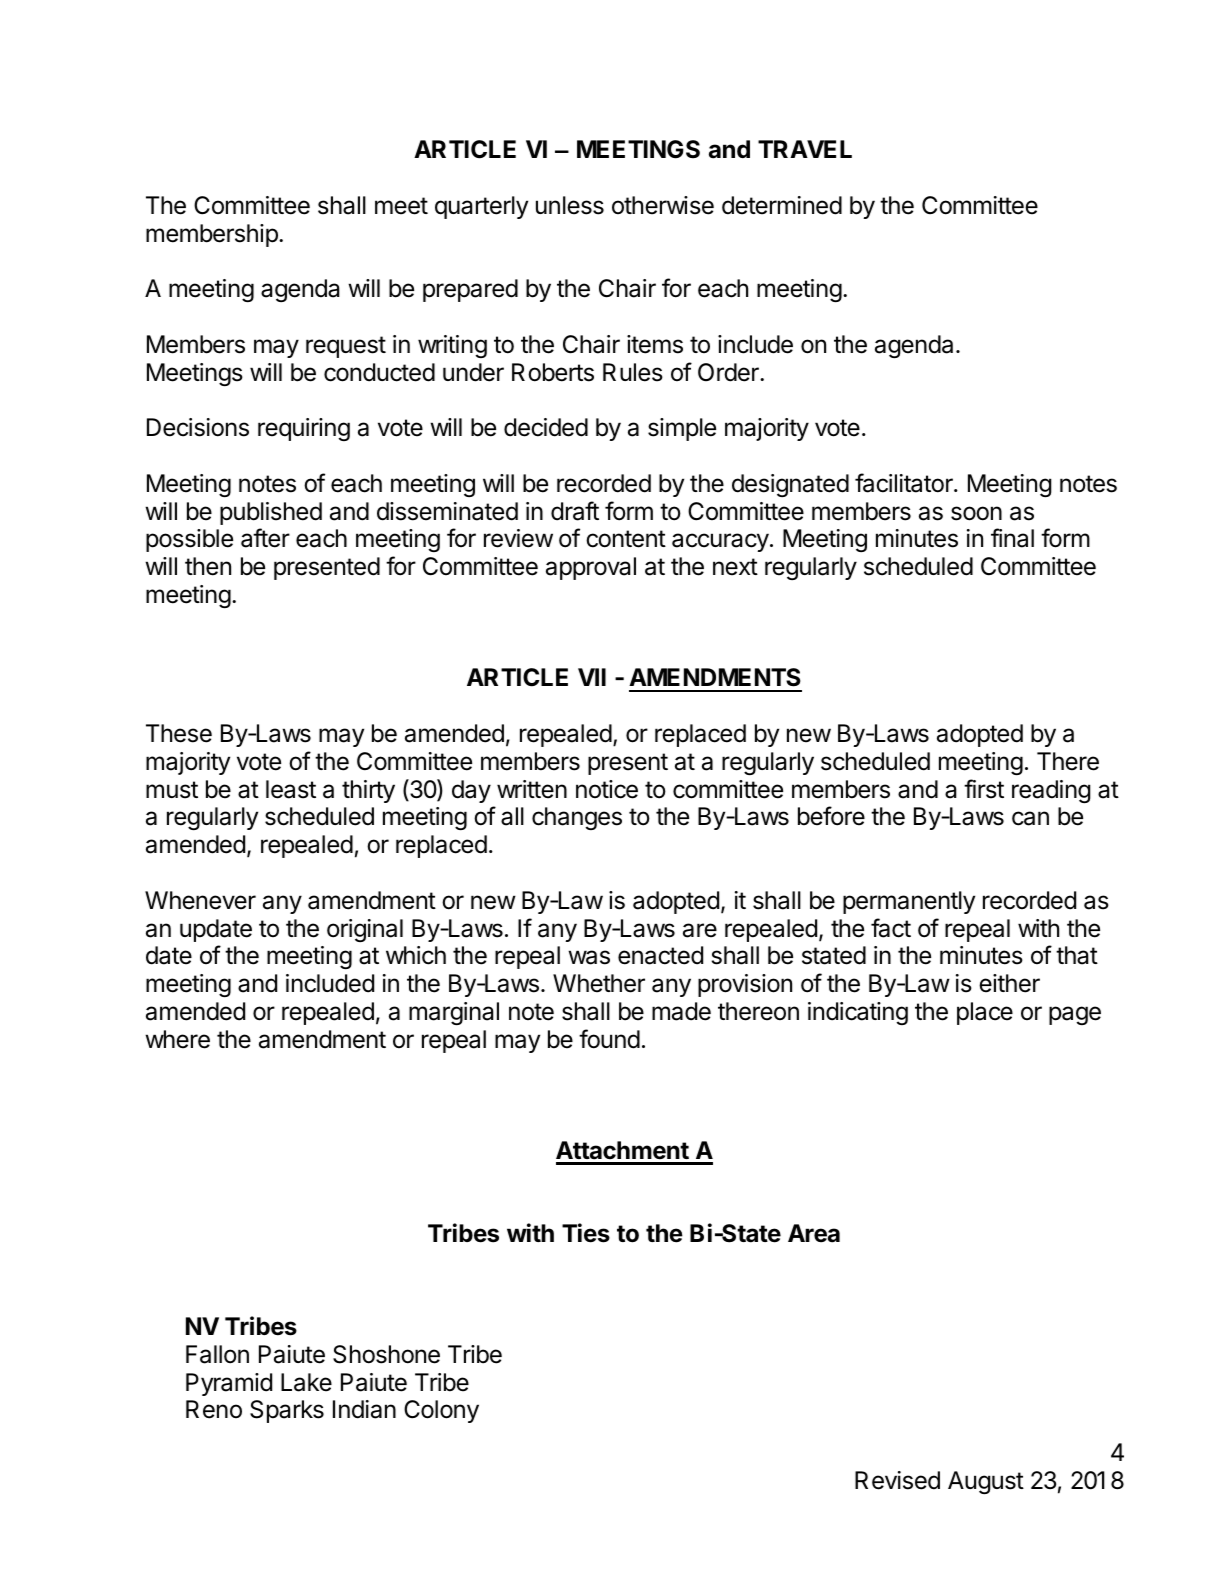  What do you see at coordinates (291, 789) in the screenshot?
I see `least` at bounding box center [291, 789].
